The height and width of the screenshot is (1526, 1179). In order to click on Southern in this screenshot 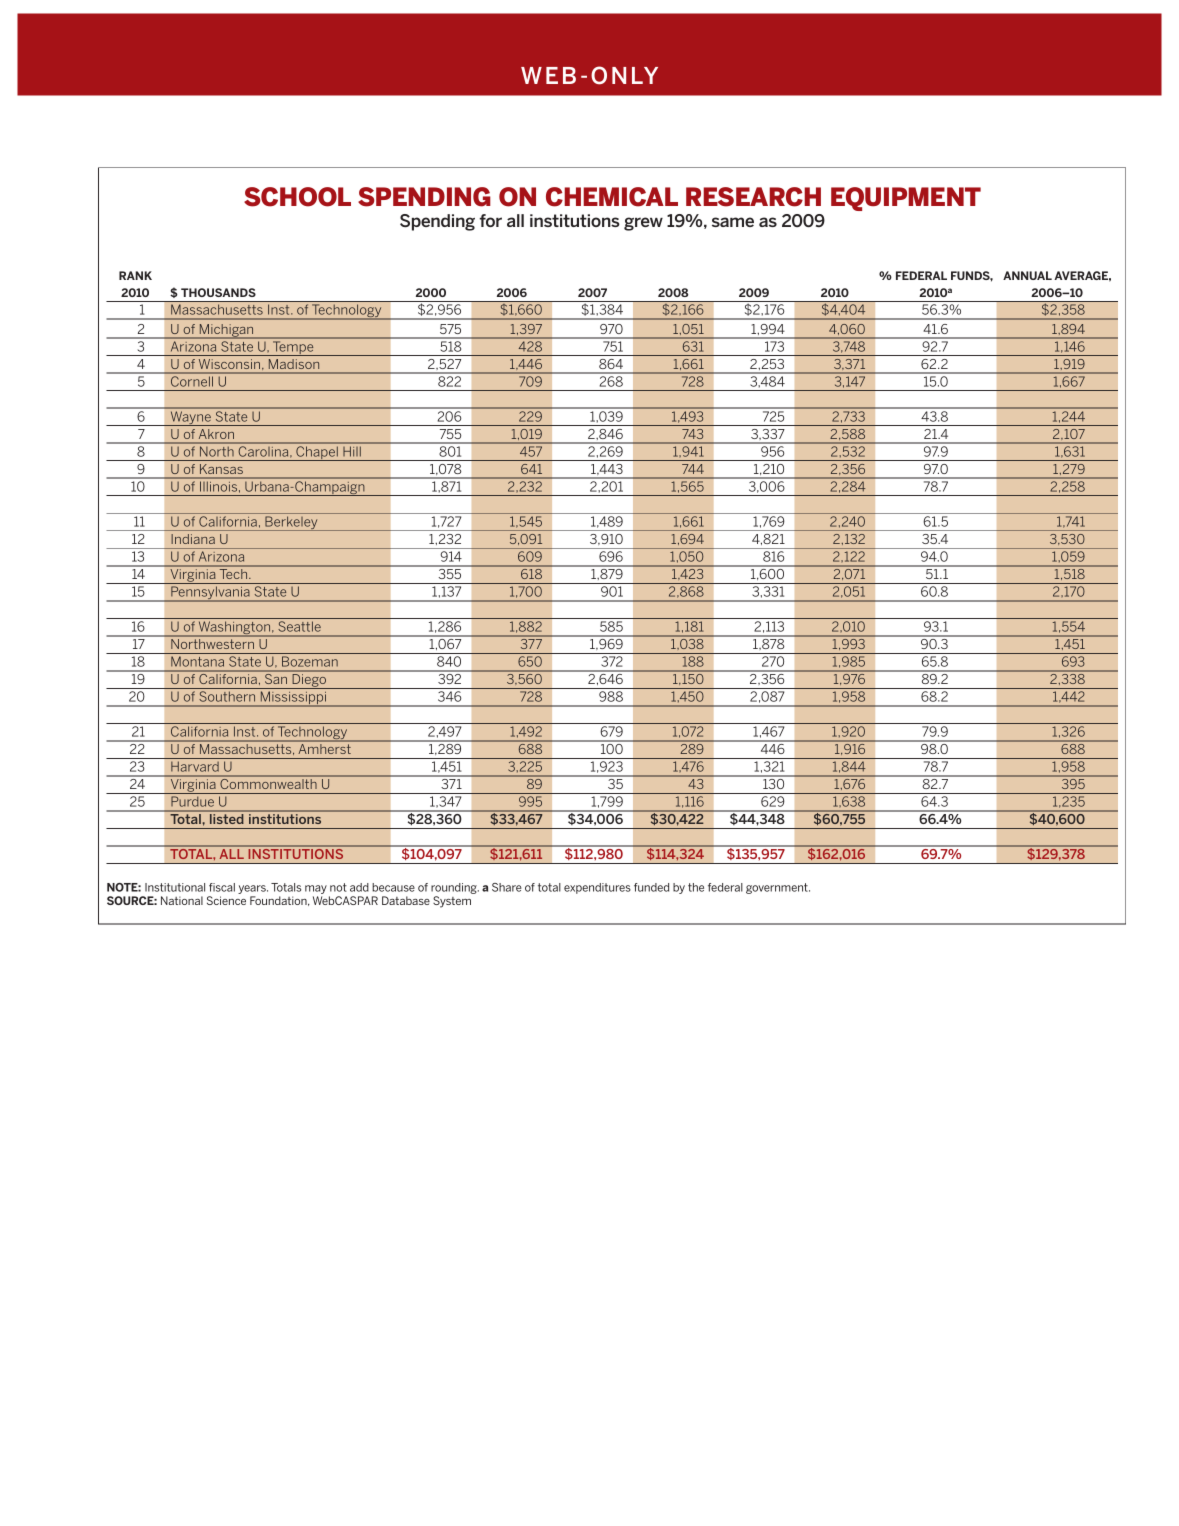, I will do `click(227, 696)`.
